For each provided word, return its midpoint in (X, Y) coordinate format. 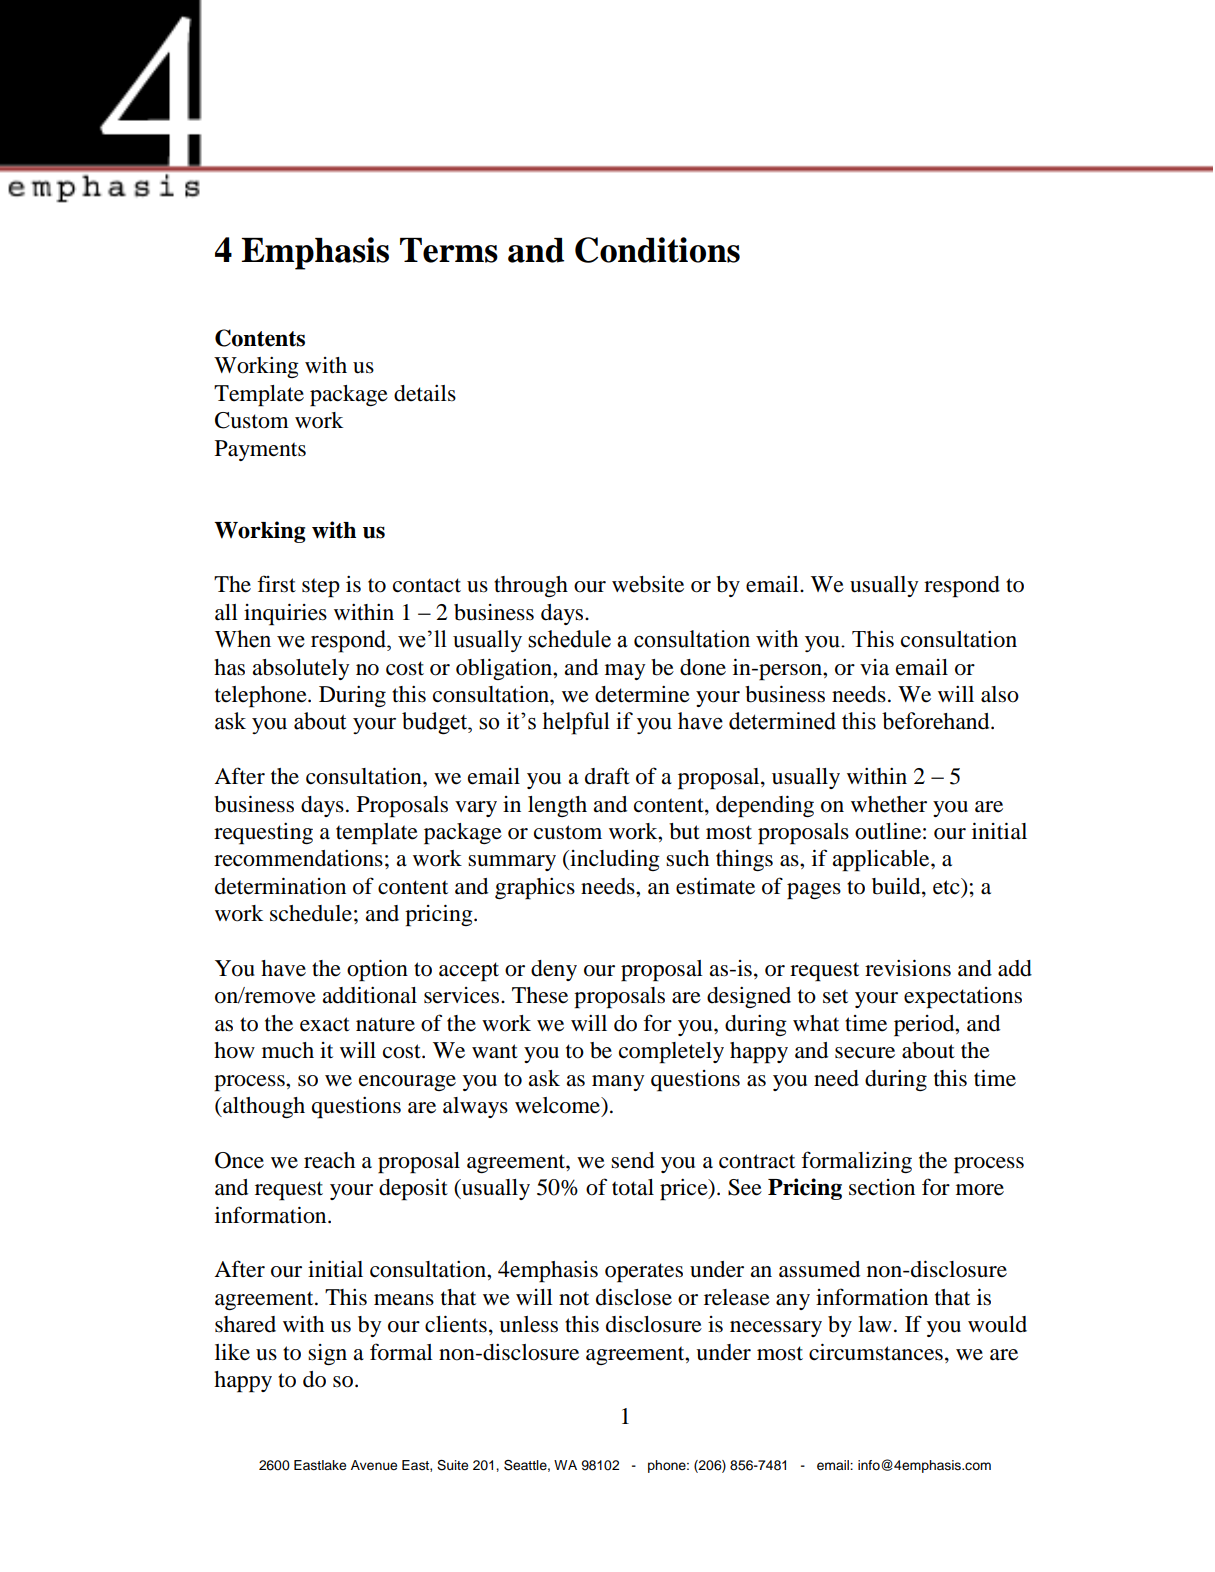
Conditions (657, 250)
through (531, 586)
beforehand (937, 721)
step (321, 588)
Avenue (374, 1465)
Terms (449, 250)
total (633, 1187)
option (377, 970)
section (882, 1187)
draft (607, 776)
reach (329, 1160)
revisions (908, 968)
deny (554, 970)
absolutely (301, 669)
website (648, 584)
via (874, 667)
